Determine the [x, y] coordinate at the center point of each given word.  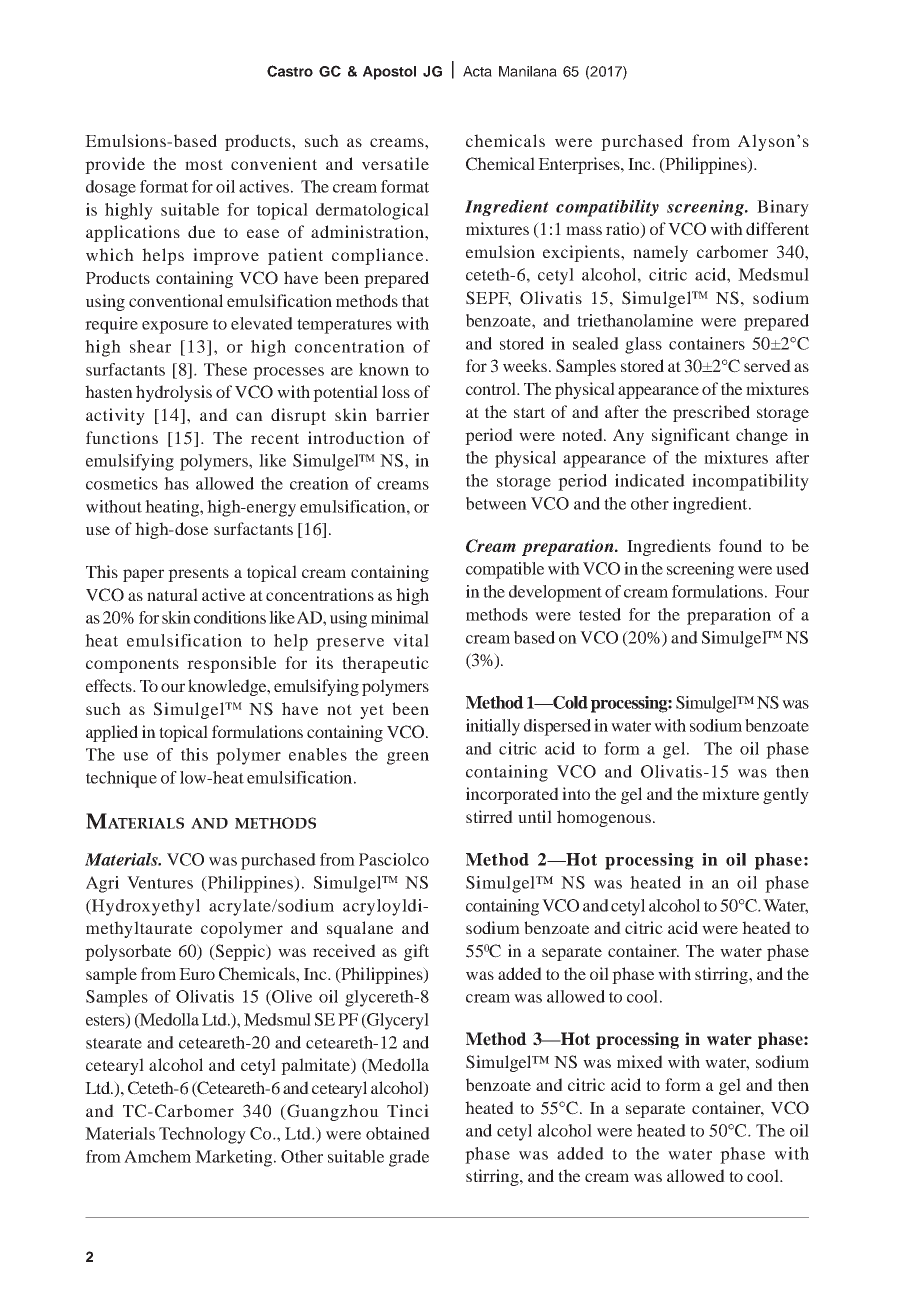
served [767, 365]
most [204, 164]
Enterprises [580, 165]
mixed [640, 1061]
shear [150, 346]
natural [172, 594]
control [492, 388]
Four [792, 591]
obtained [398, 1133]
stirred [489, 816]
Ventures [160, 882]
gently [786, 795]
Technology [202, 1135]
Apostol [389, 73]
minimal [400, 617]
